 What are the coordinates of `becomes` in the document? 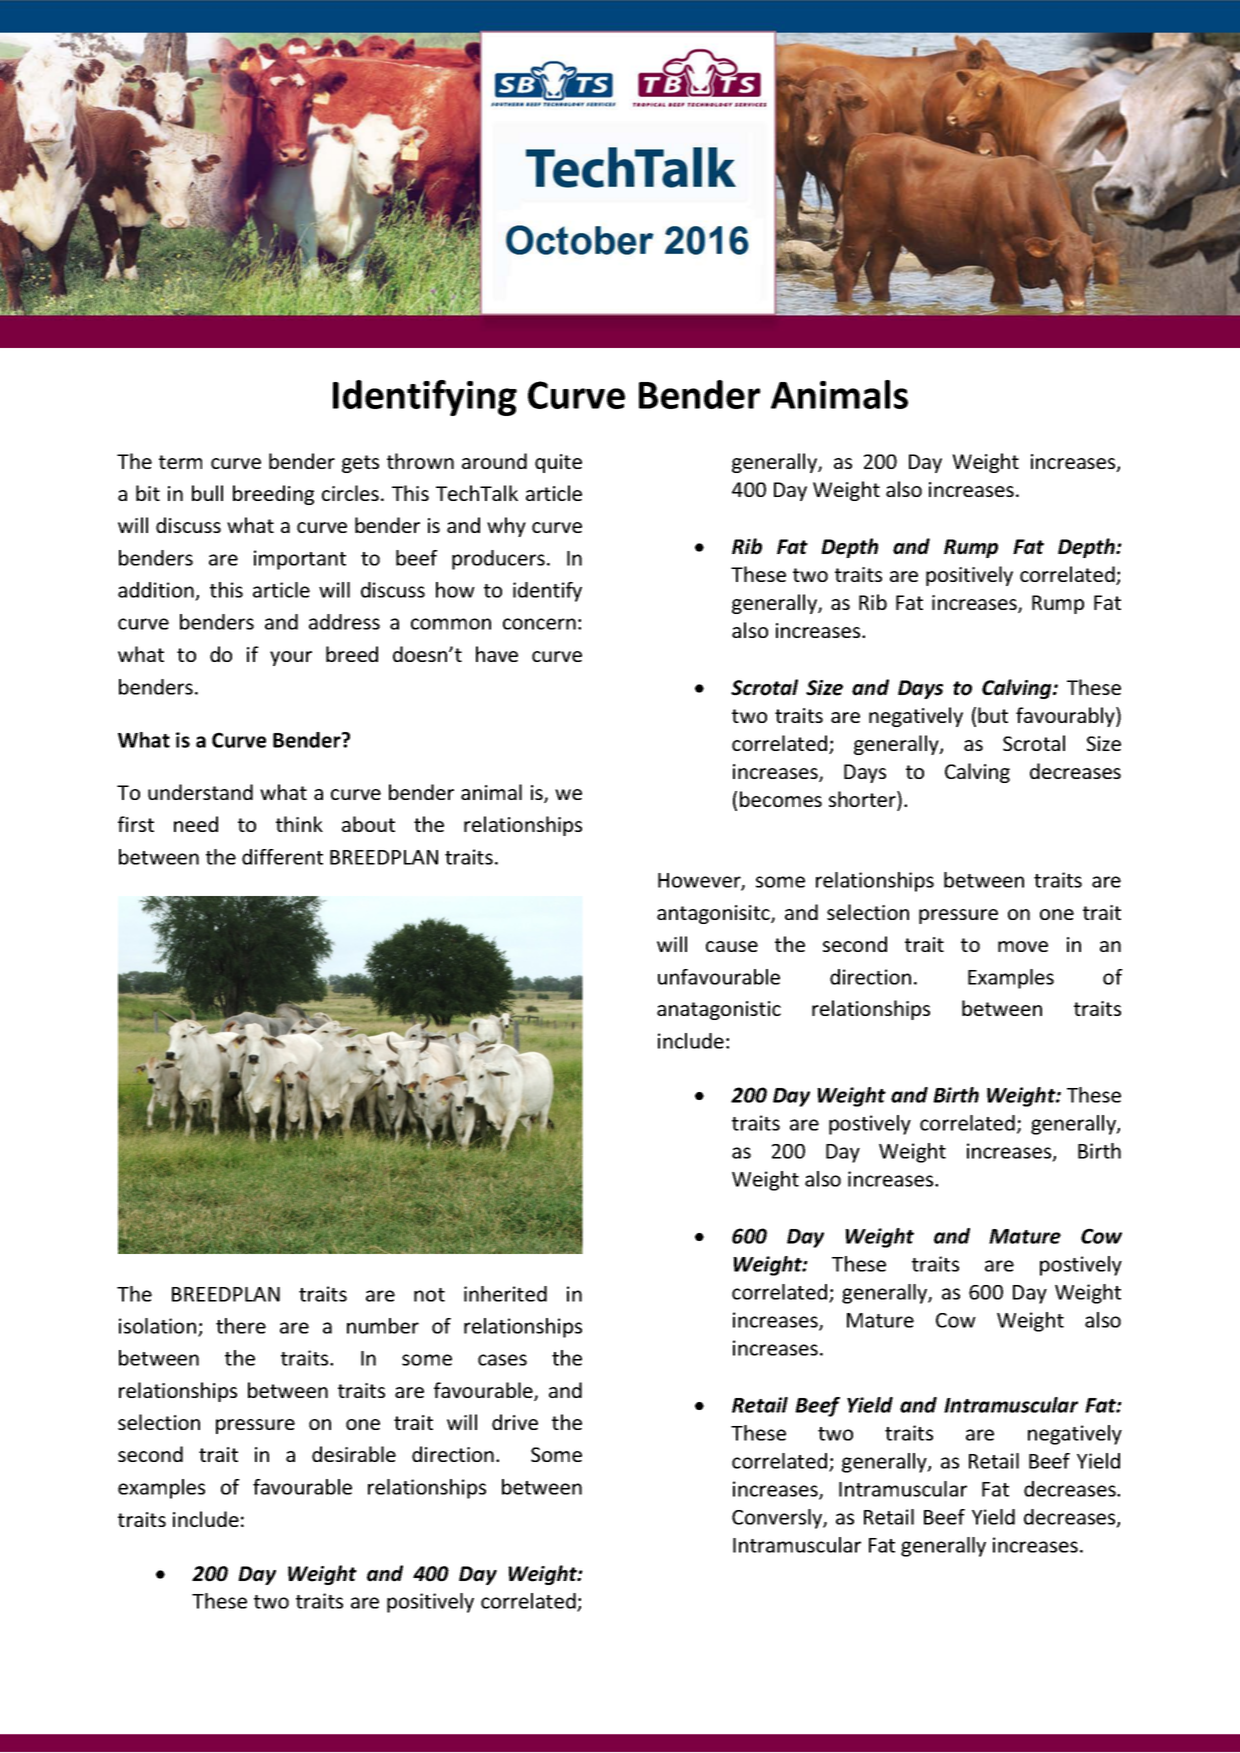 It's located at (781, 799).
